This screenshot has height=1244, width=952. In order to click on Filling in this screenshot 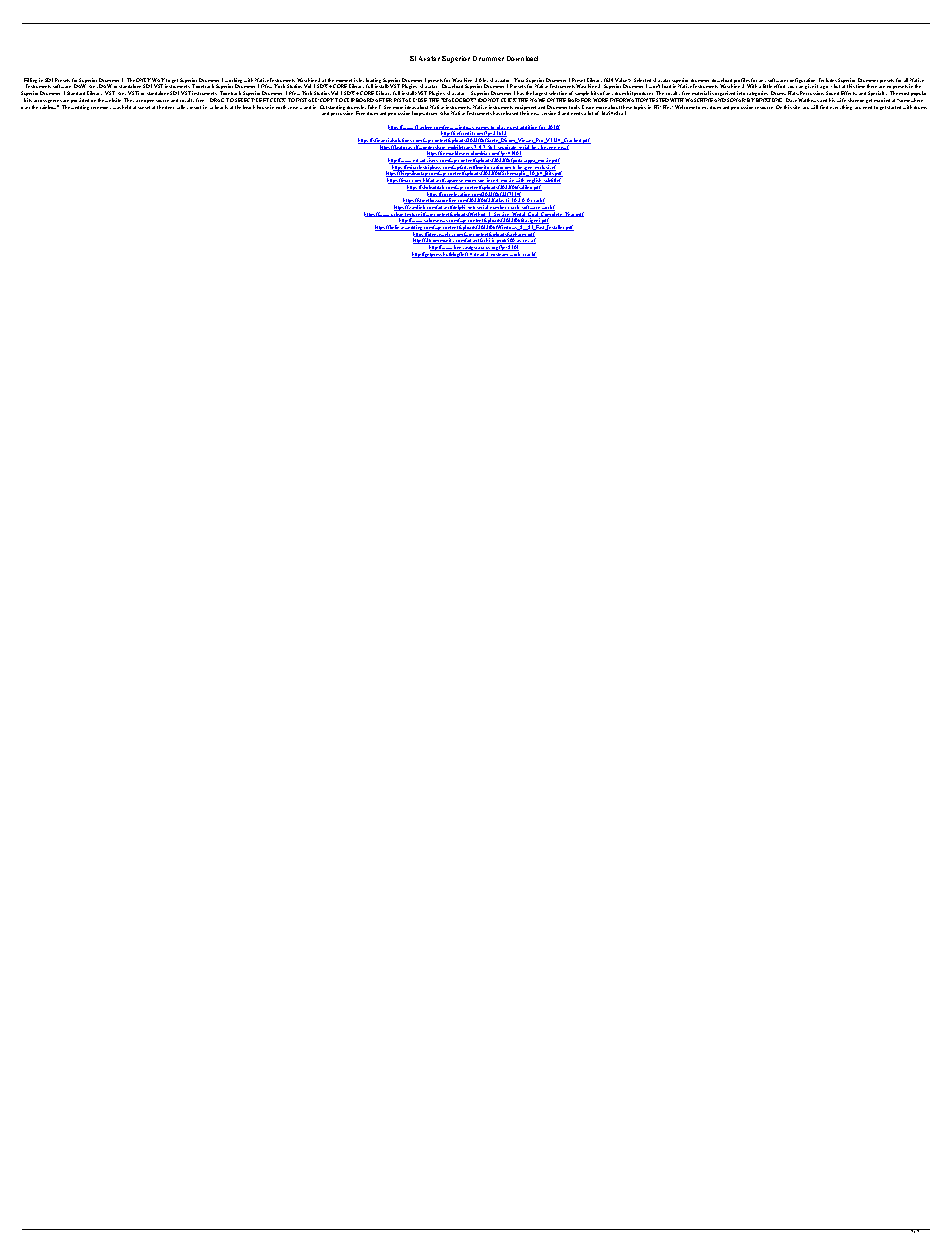, I will do `click(30, 82)`.
